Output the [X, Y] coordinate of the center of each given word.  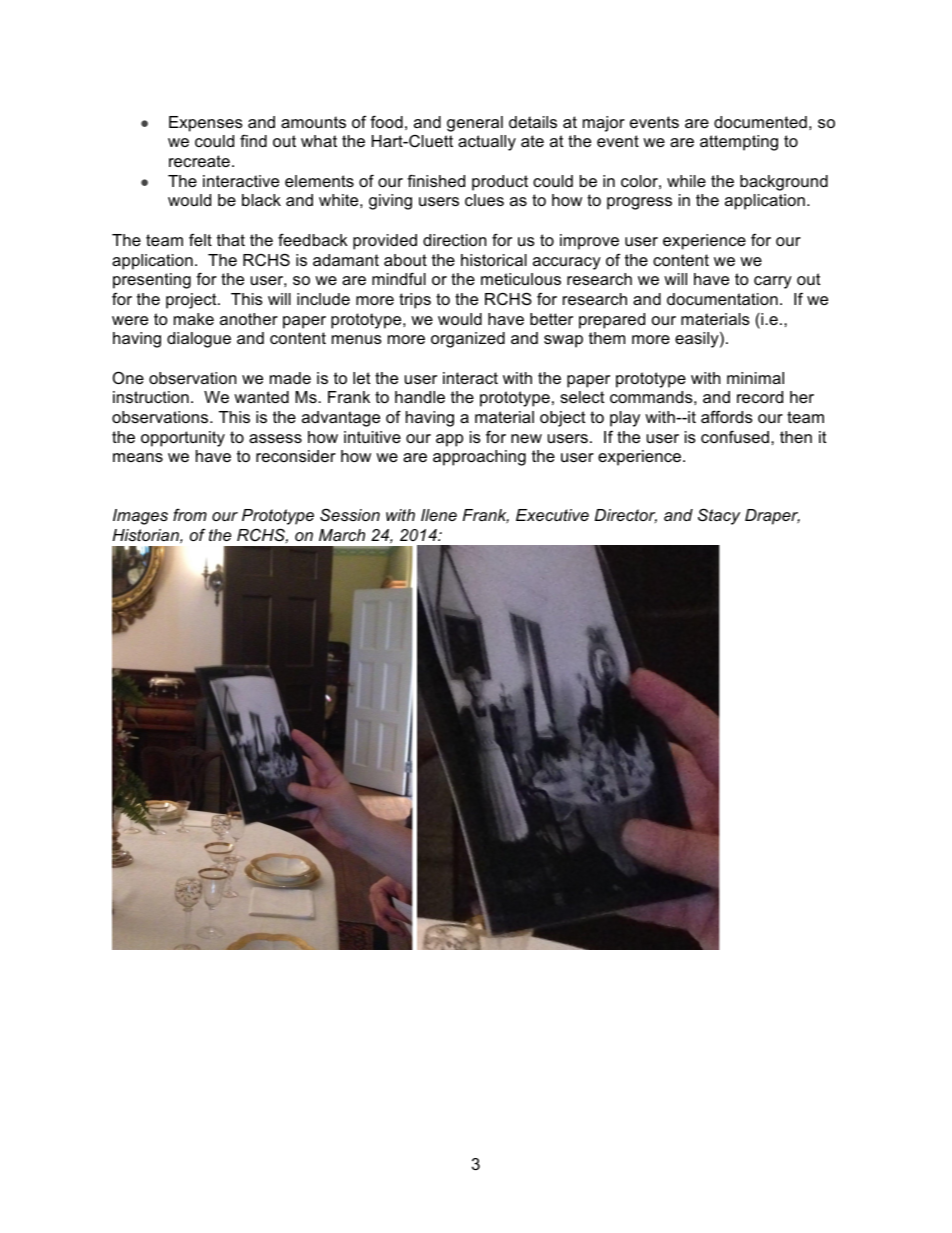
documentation [722, 299]
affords [727, 416]
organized [468, 340]
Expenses [206, 124]
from [190, 515]
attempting [739, 143]
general [475, 124]
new [526, 438]
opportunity [183, 439]
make [194, 319]
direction [454, 240]
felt [200, 239]
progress [639, 203]
